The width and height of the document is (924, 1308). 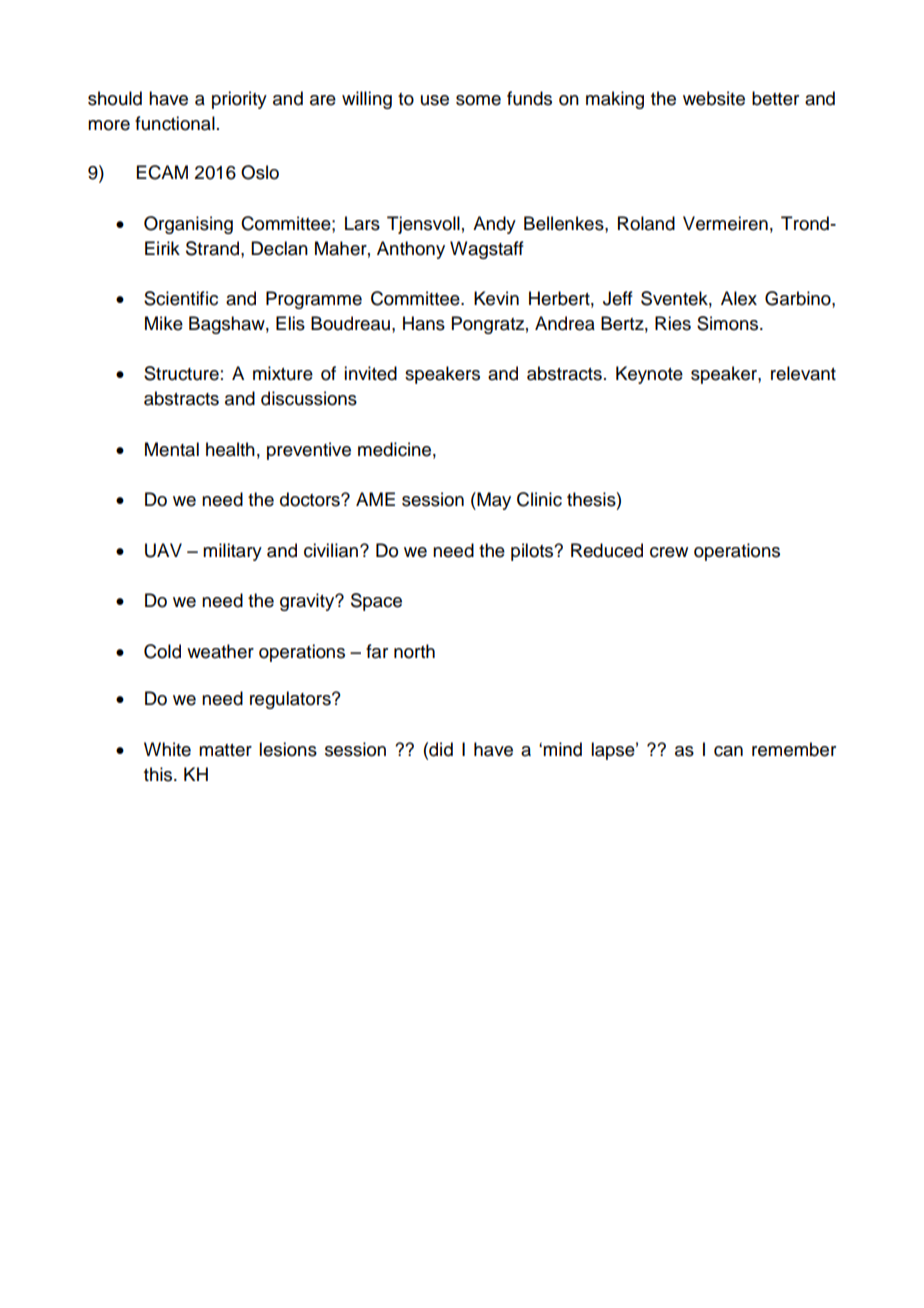 I want to click on Simons, so click(x=729, y=323).
